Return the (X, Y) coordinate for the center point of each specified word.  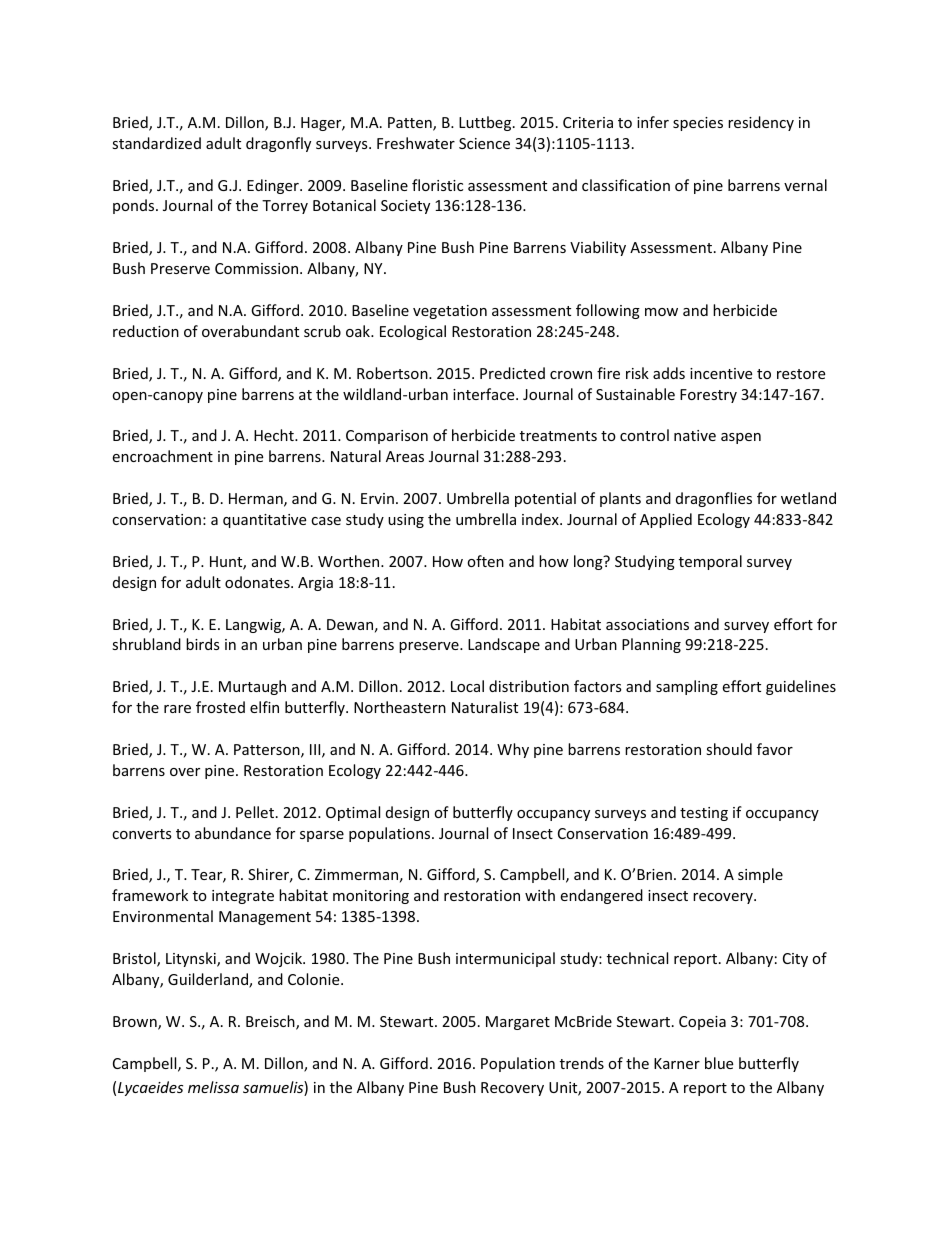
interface (485, 394)
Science (484, 143)
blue (719, 1063)
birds (203, 644)
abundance (233, 833)
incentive (721, 373)
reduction (146, 331)
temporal (710, 562)
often (485, 561)
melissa (213, 1087)
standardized (156, 143)
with (540, 895)
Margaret (518, 1023)
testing (704, 814)
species (698, 124)
